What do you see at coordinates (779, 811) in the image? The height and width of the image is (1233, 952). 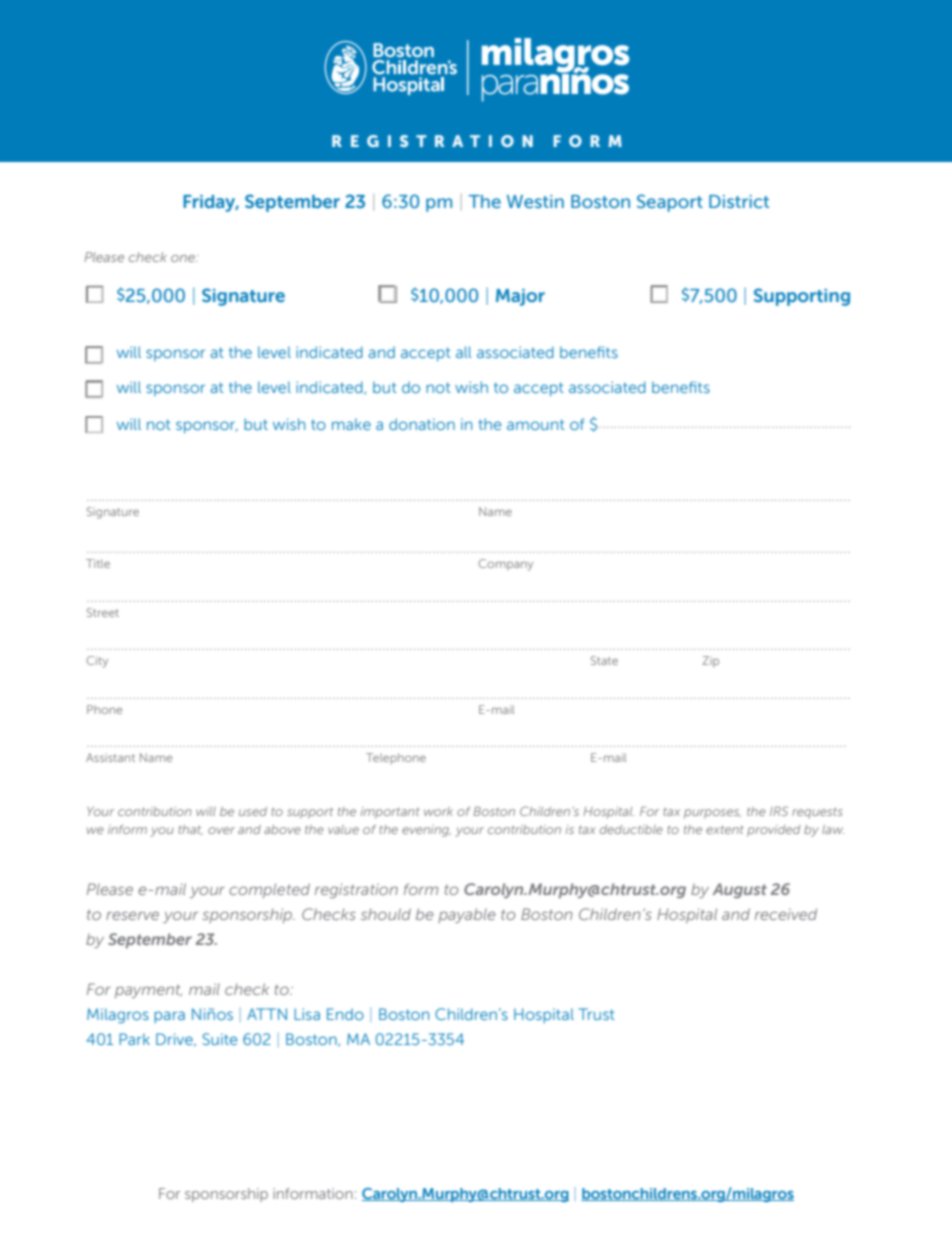 I see `IRS` at bounding box center [779, 811].
